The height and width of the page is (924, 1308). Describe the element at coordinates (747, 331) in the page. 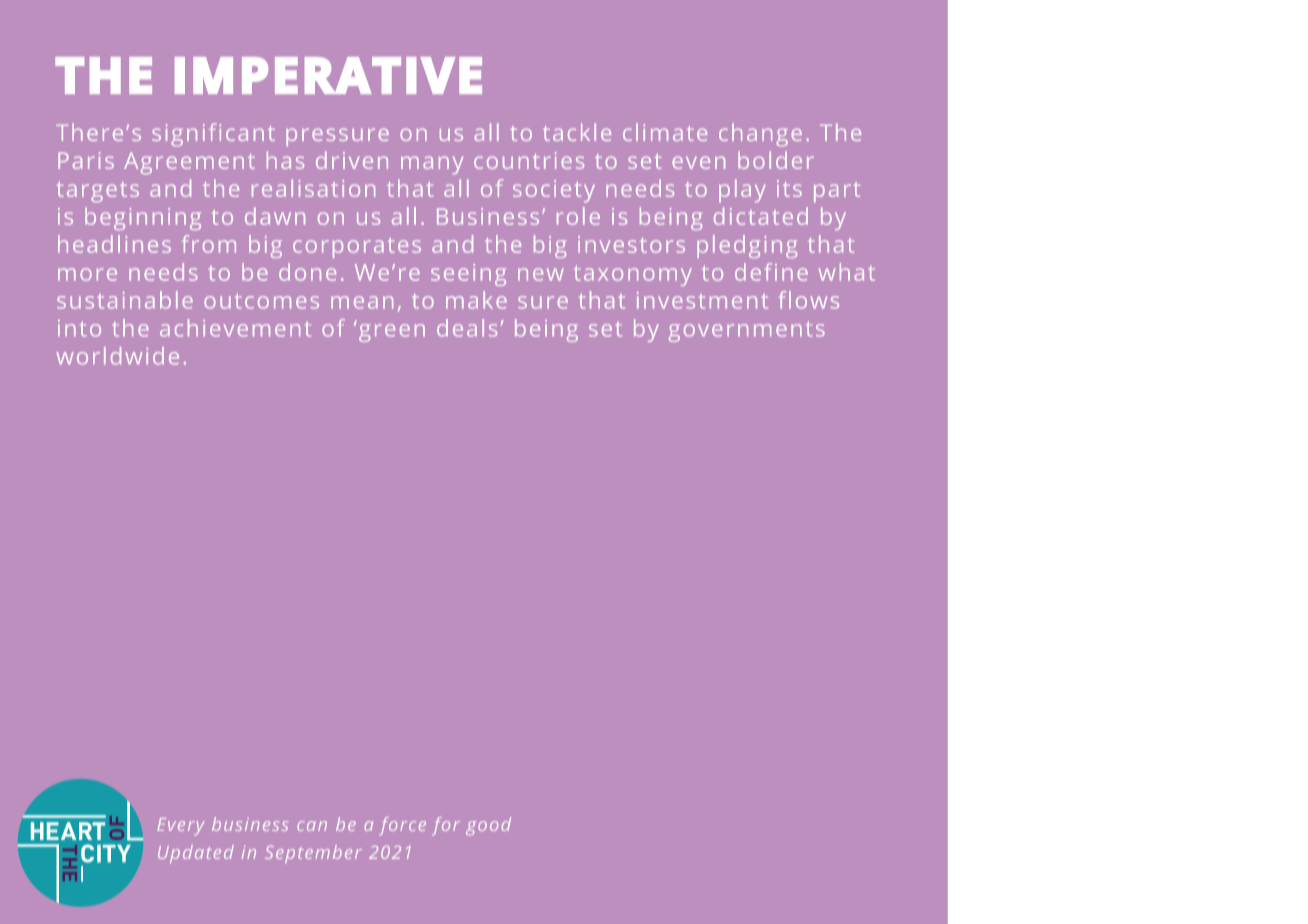

I see `governments` at that location.
